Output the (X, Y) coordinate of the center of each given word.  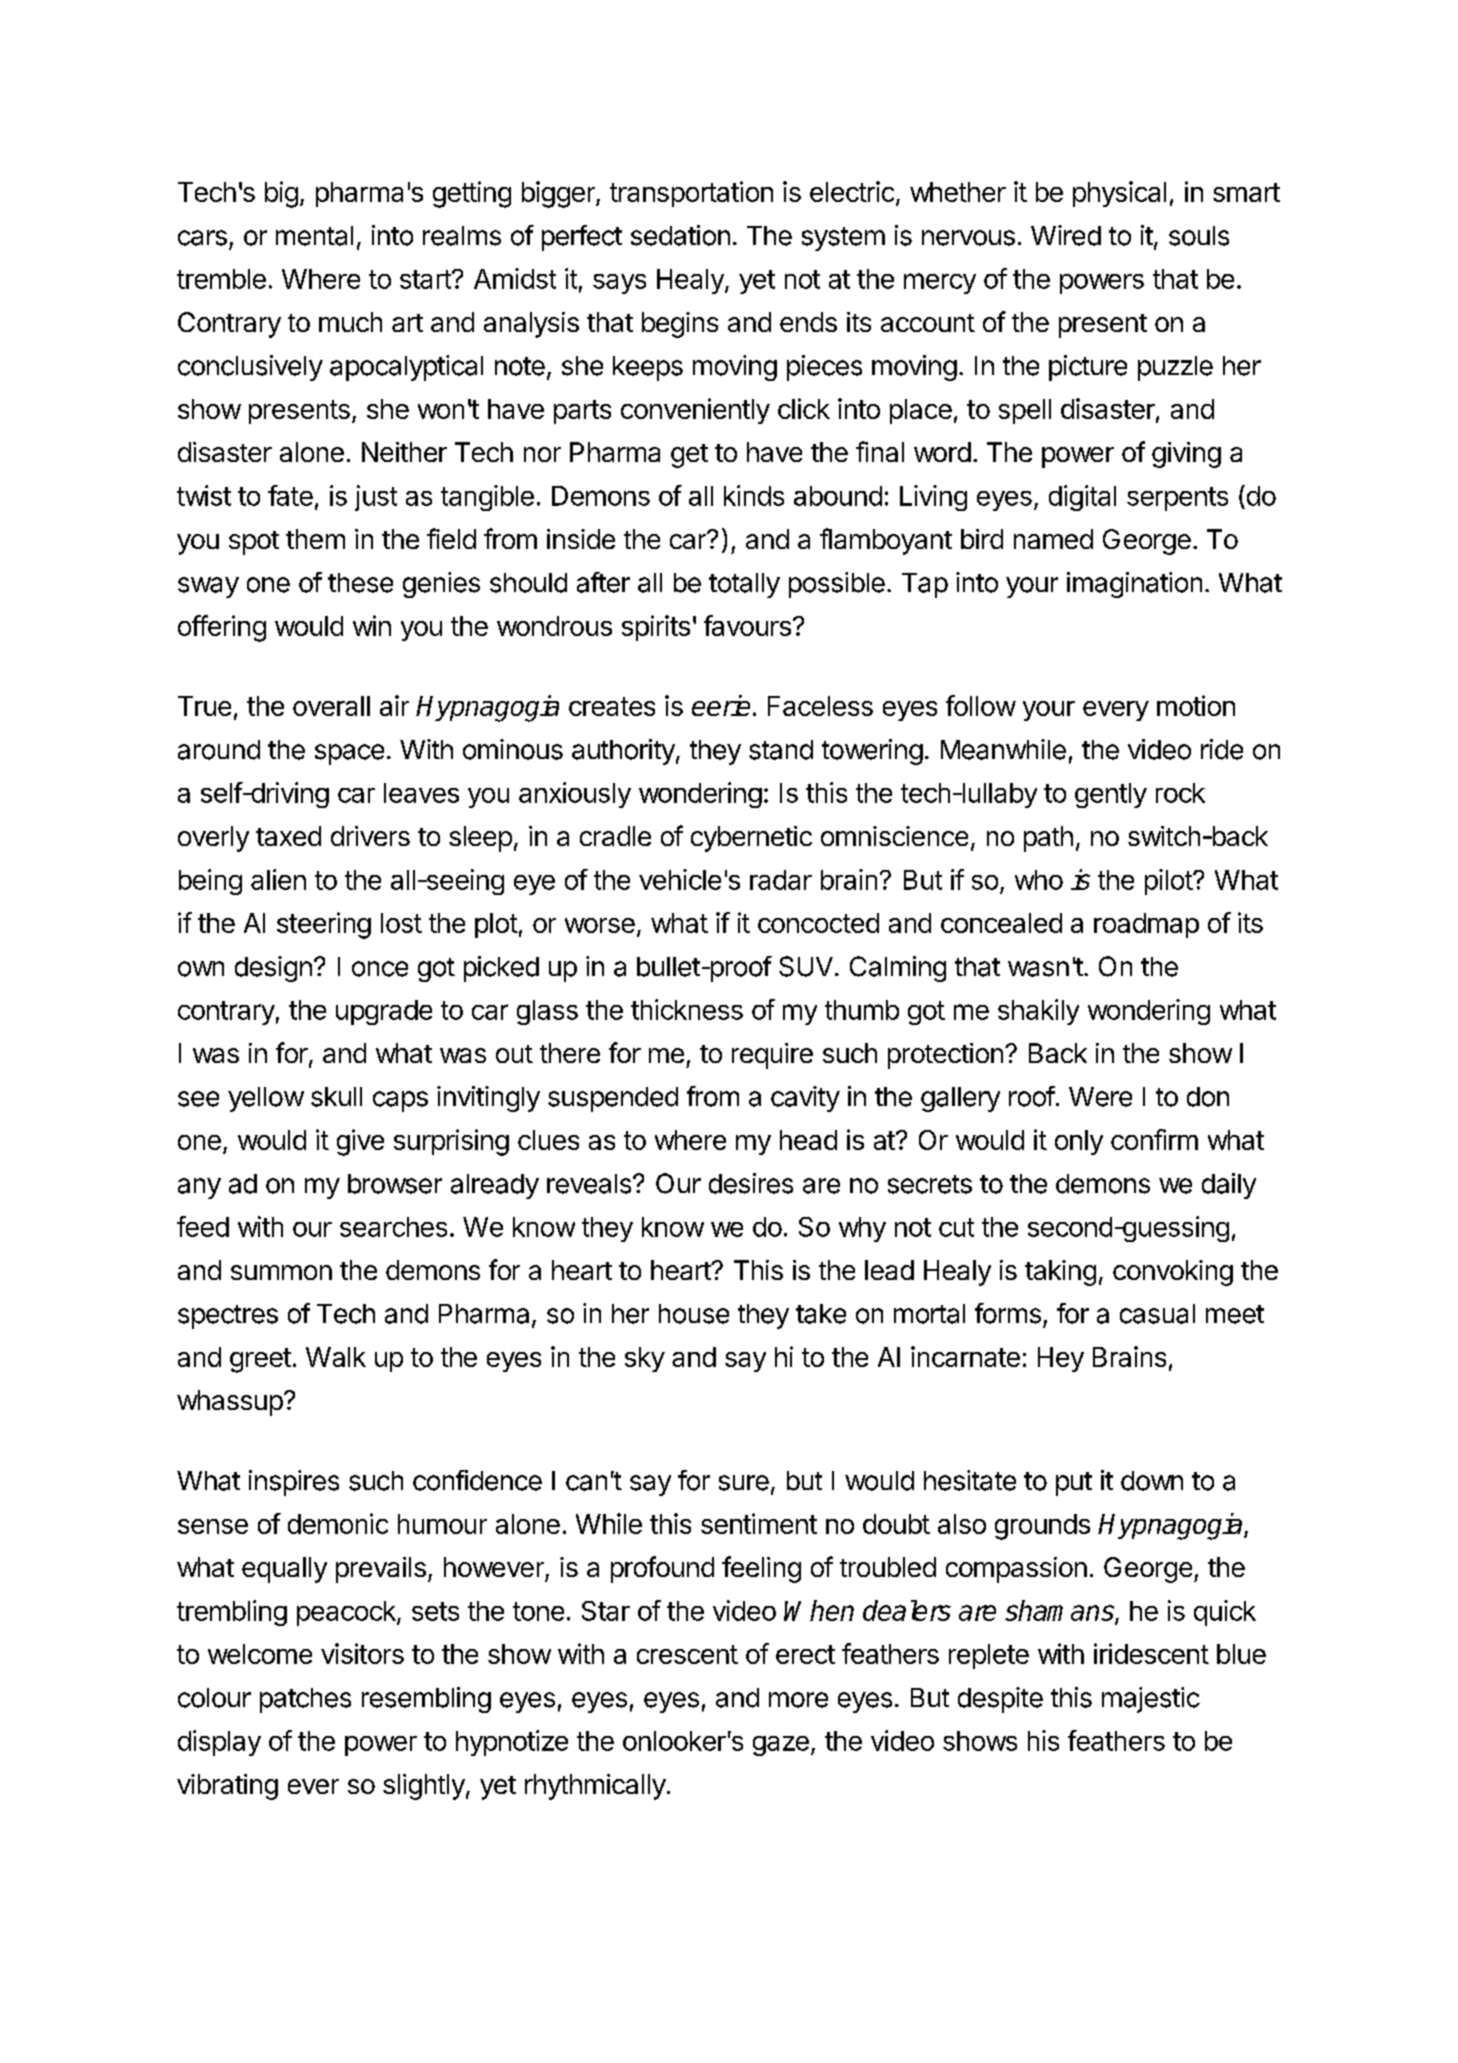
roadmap (1146, 925)
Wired (1066, 235)
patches (305, 1700)
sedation (680, 235)
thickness (687, 1009)
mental (314, 236)
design (273, 969)
